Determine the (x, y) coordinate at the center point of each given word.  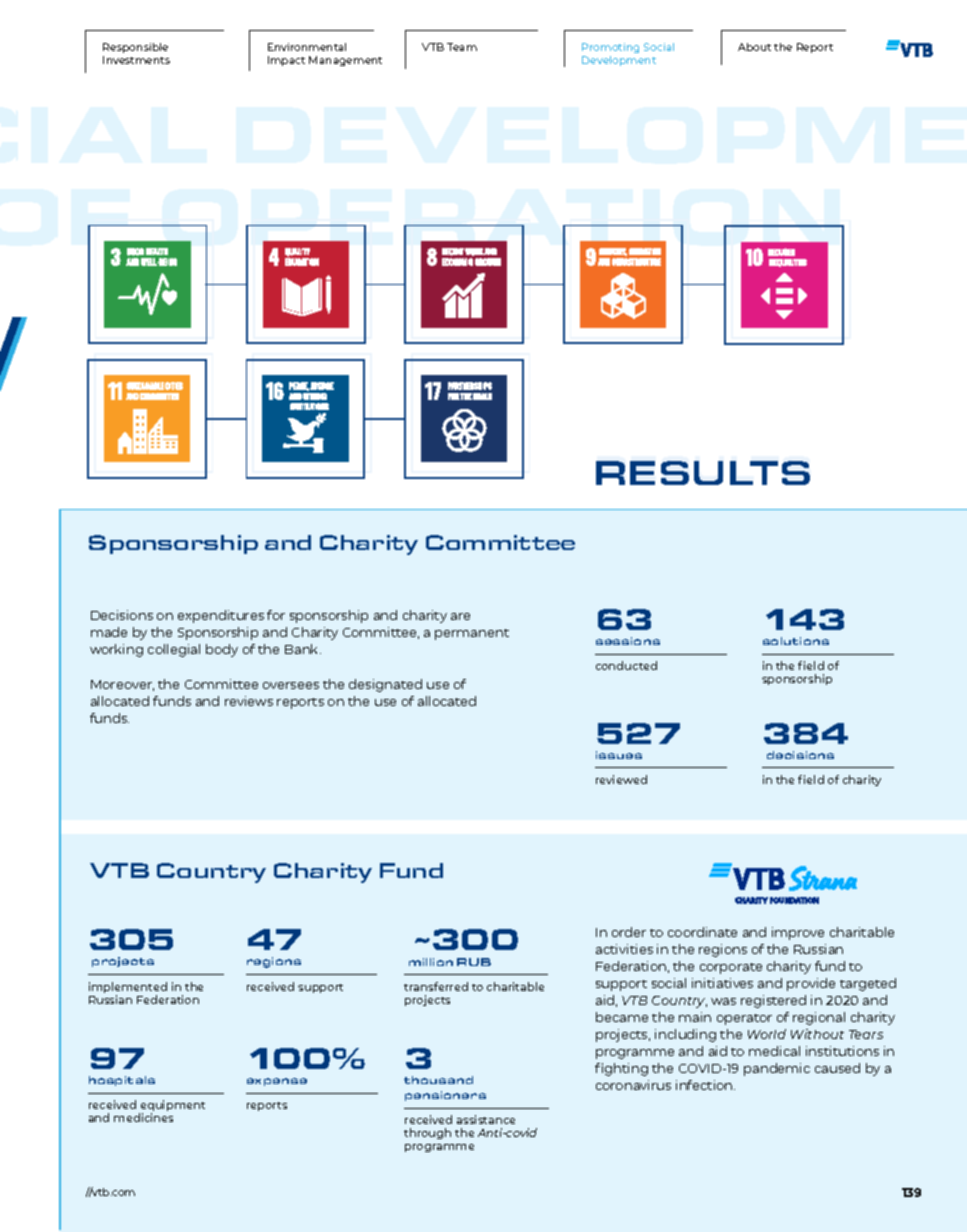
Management (345, 61)
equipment (172, 1107)
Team (462, 47)
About (754, 47)
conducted (626, 665)
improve (798, 933)
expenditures (221, 616)
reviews (249, 701)
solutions (796, 641)
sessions (628, 641)
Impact (286, 61)
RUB (474, 962)
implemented (128, 989)
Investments (136, 60)
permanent (472, 634)
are (460, 616)
